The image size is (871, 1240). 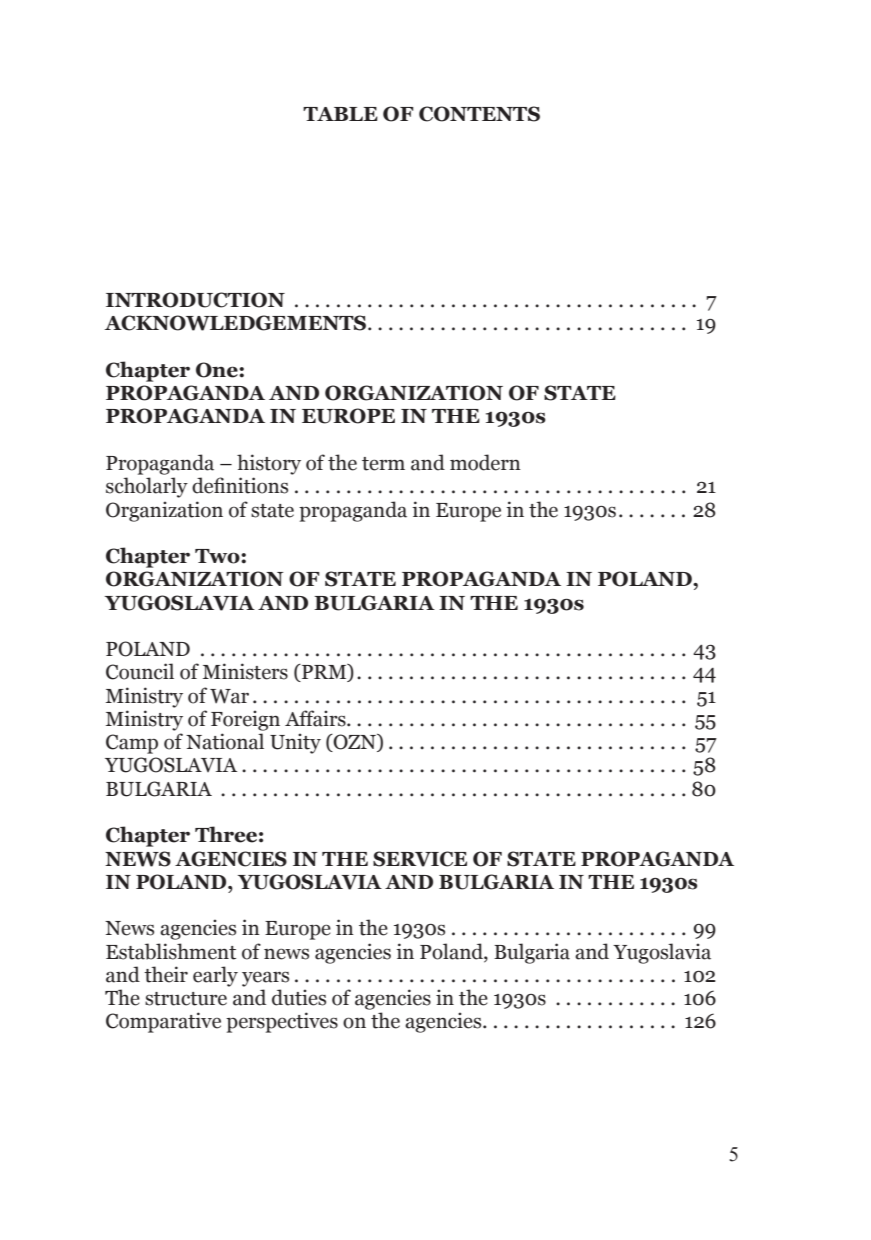 I want to click on history, so click(x=269, y=464).
